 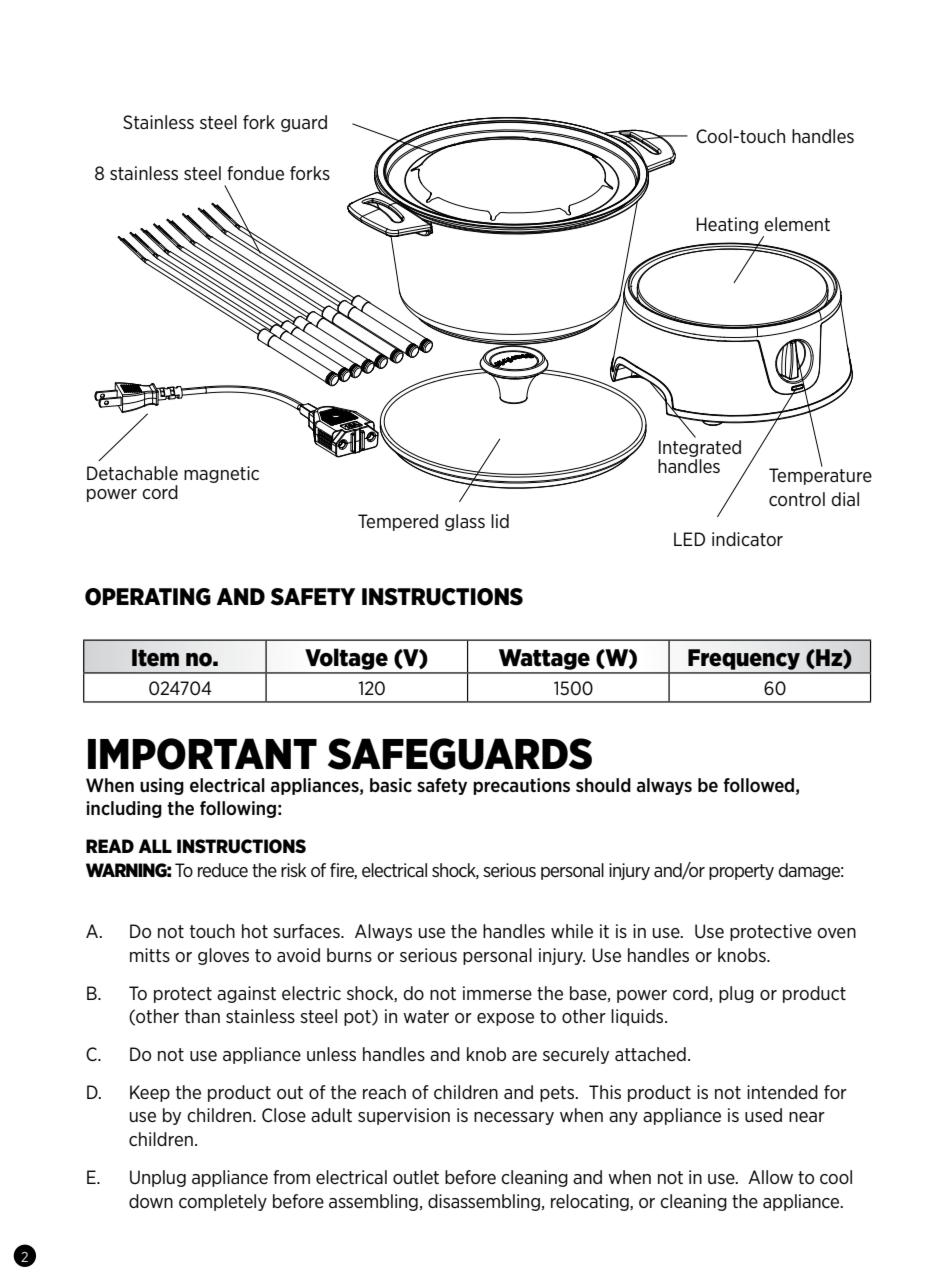 What do you see at coordinates (223, 1202) in the page?
I see `completely` at bounding box center [223, 1202].
